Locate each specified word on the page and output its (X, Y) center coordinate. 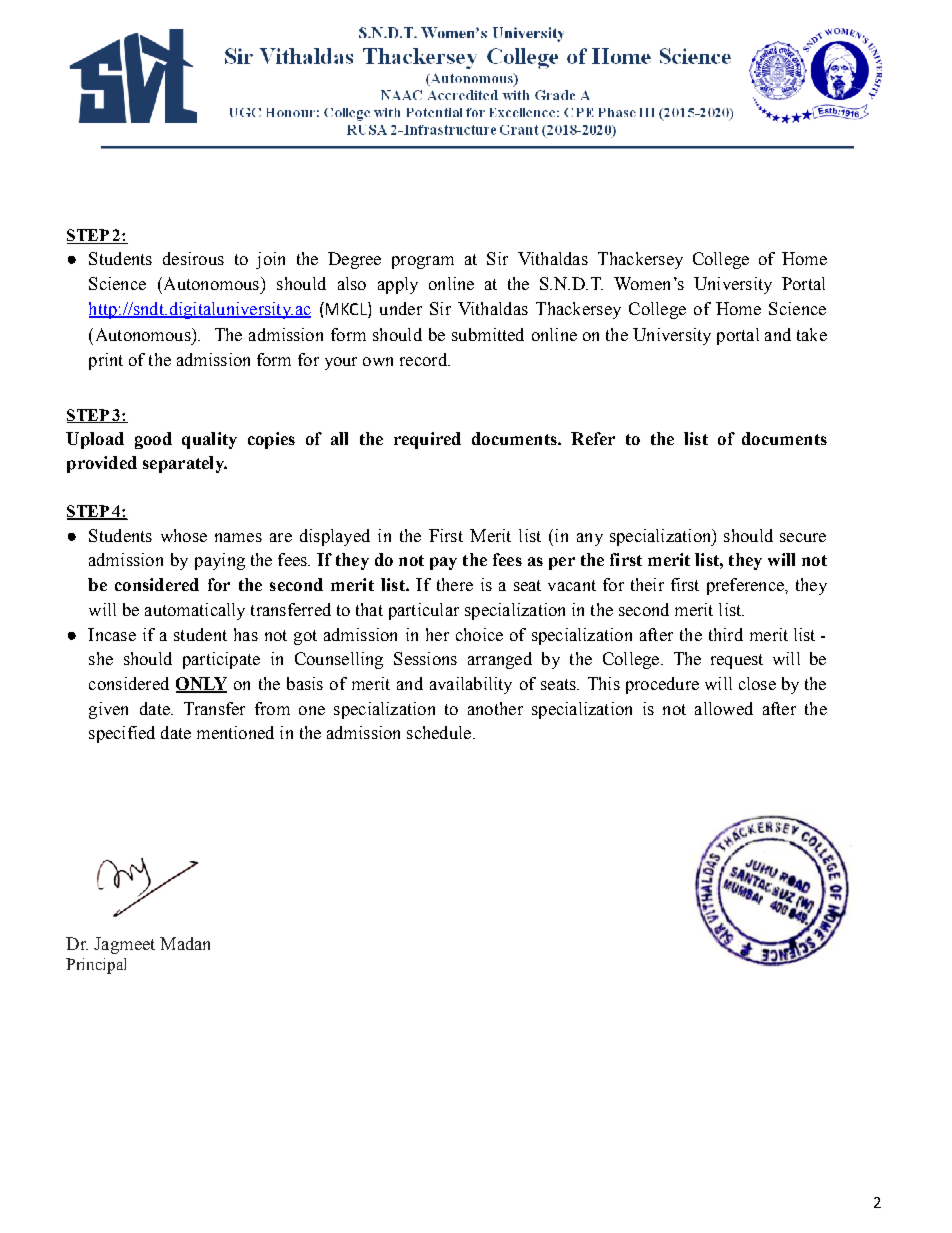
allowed (724, 708)
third (726, 634)
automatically (195, 611)
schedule (440, 732)
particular (424, 611)
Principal (96, 966)
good (153, 440)
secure (803, 537)
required (427, 440)
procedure (662, 685)
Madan (185, 943)
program (423, 262)
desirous (193, 258)
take (812, 334)
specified (122, 734)
